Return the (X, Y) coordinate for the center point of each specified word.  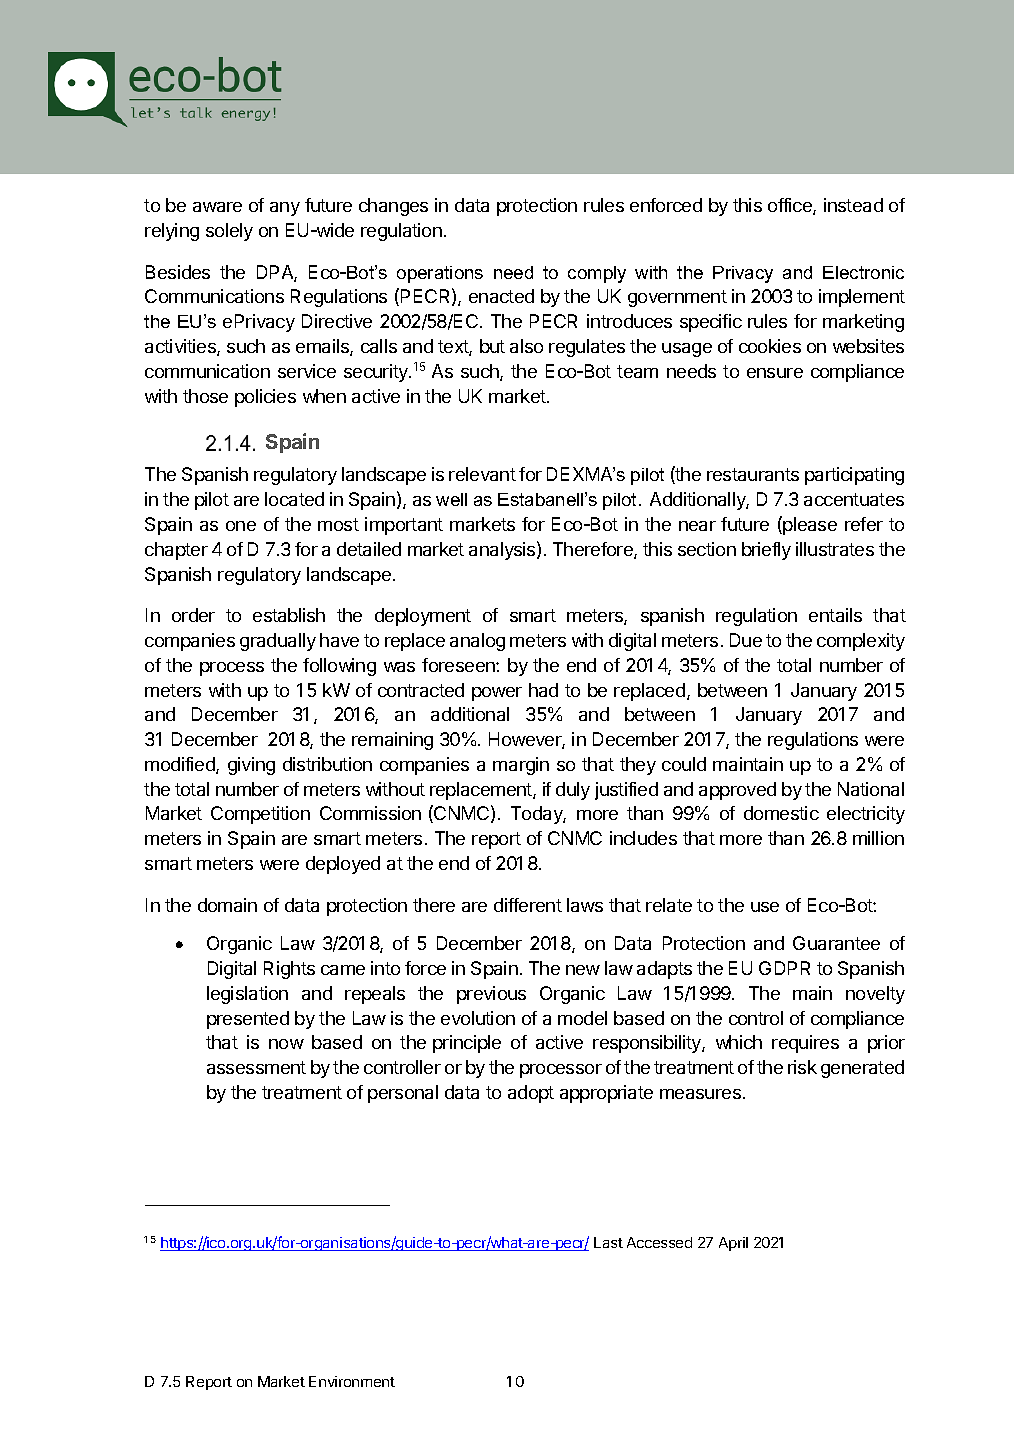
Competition (260, 815)
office (791, 206)
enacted (501, 296)
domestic (781, 813)
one (241, 526)
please (809, 525)
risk (802, 1067)
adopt (531, 1094)
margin (521, 766)
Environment (352, 1381)
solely (229, 232)
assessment (256, 1067)
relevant (482, 474)
